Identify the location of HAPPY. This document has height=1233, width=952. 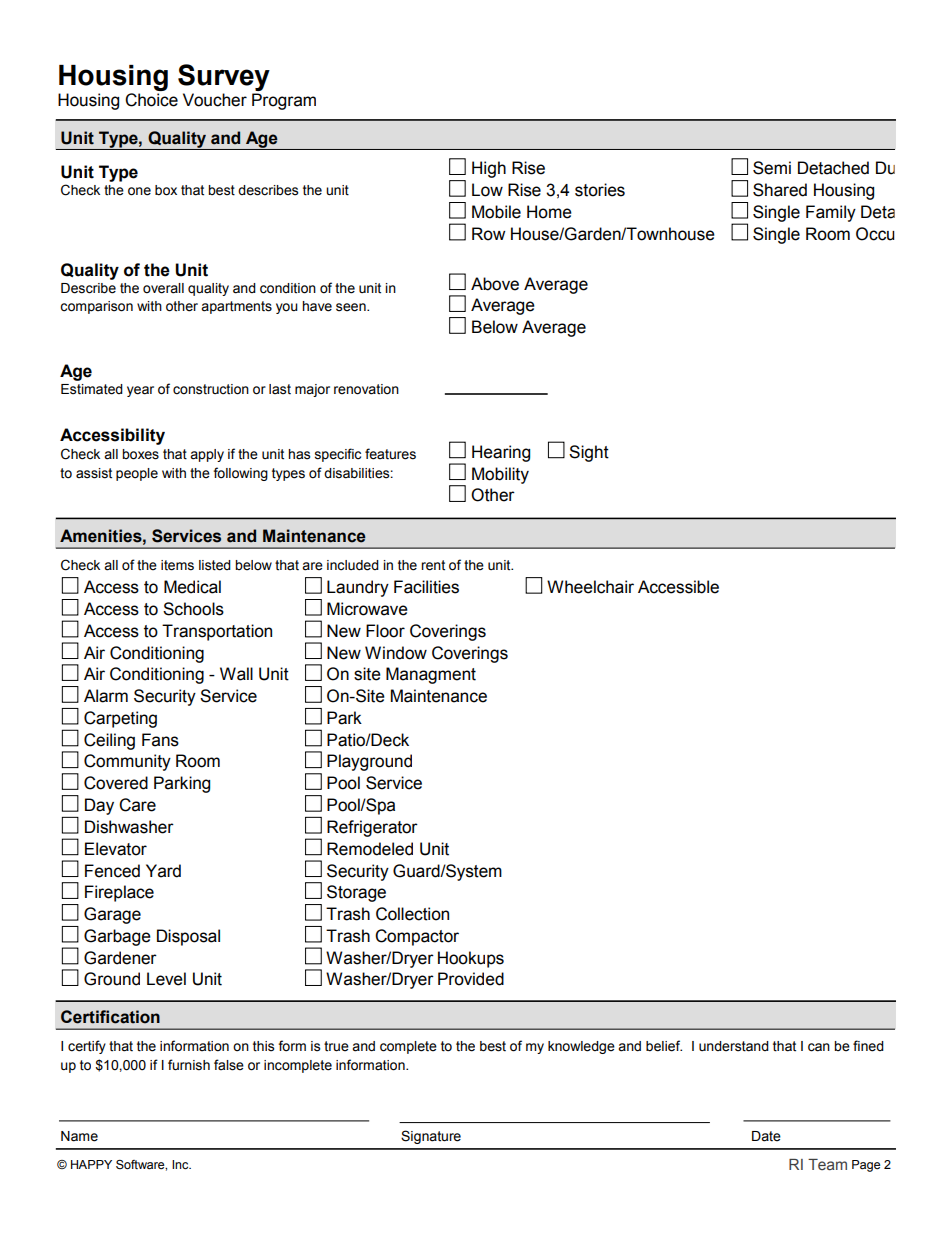
(91, 1164).
